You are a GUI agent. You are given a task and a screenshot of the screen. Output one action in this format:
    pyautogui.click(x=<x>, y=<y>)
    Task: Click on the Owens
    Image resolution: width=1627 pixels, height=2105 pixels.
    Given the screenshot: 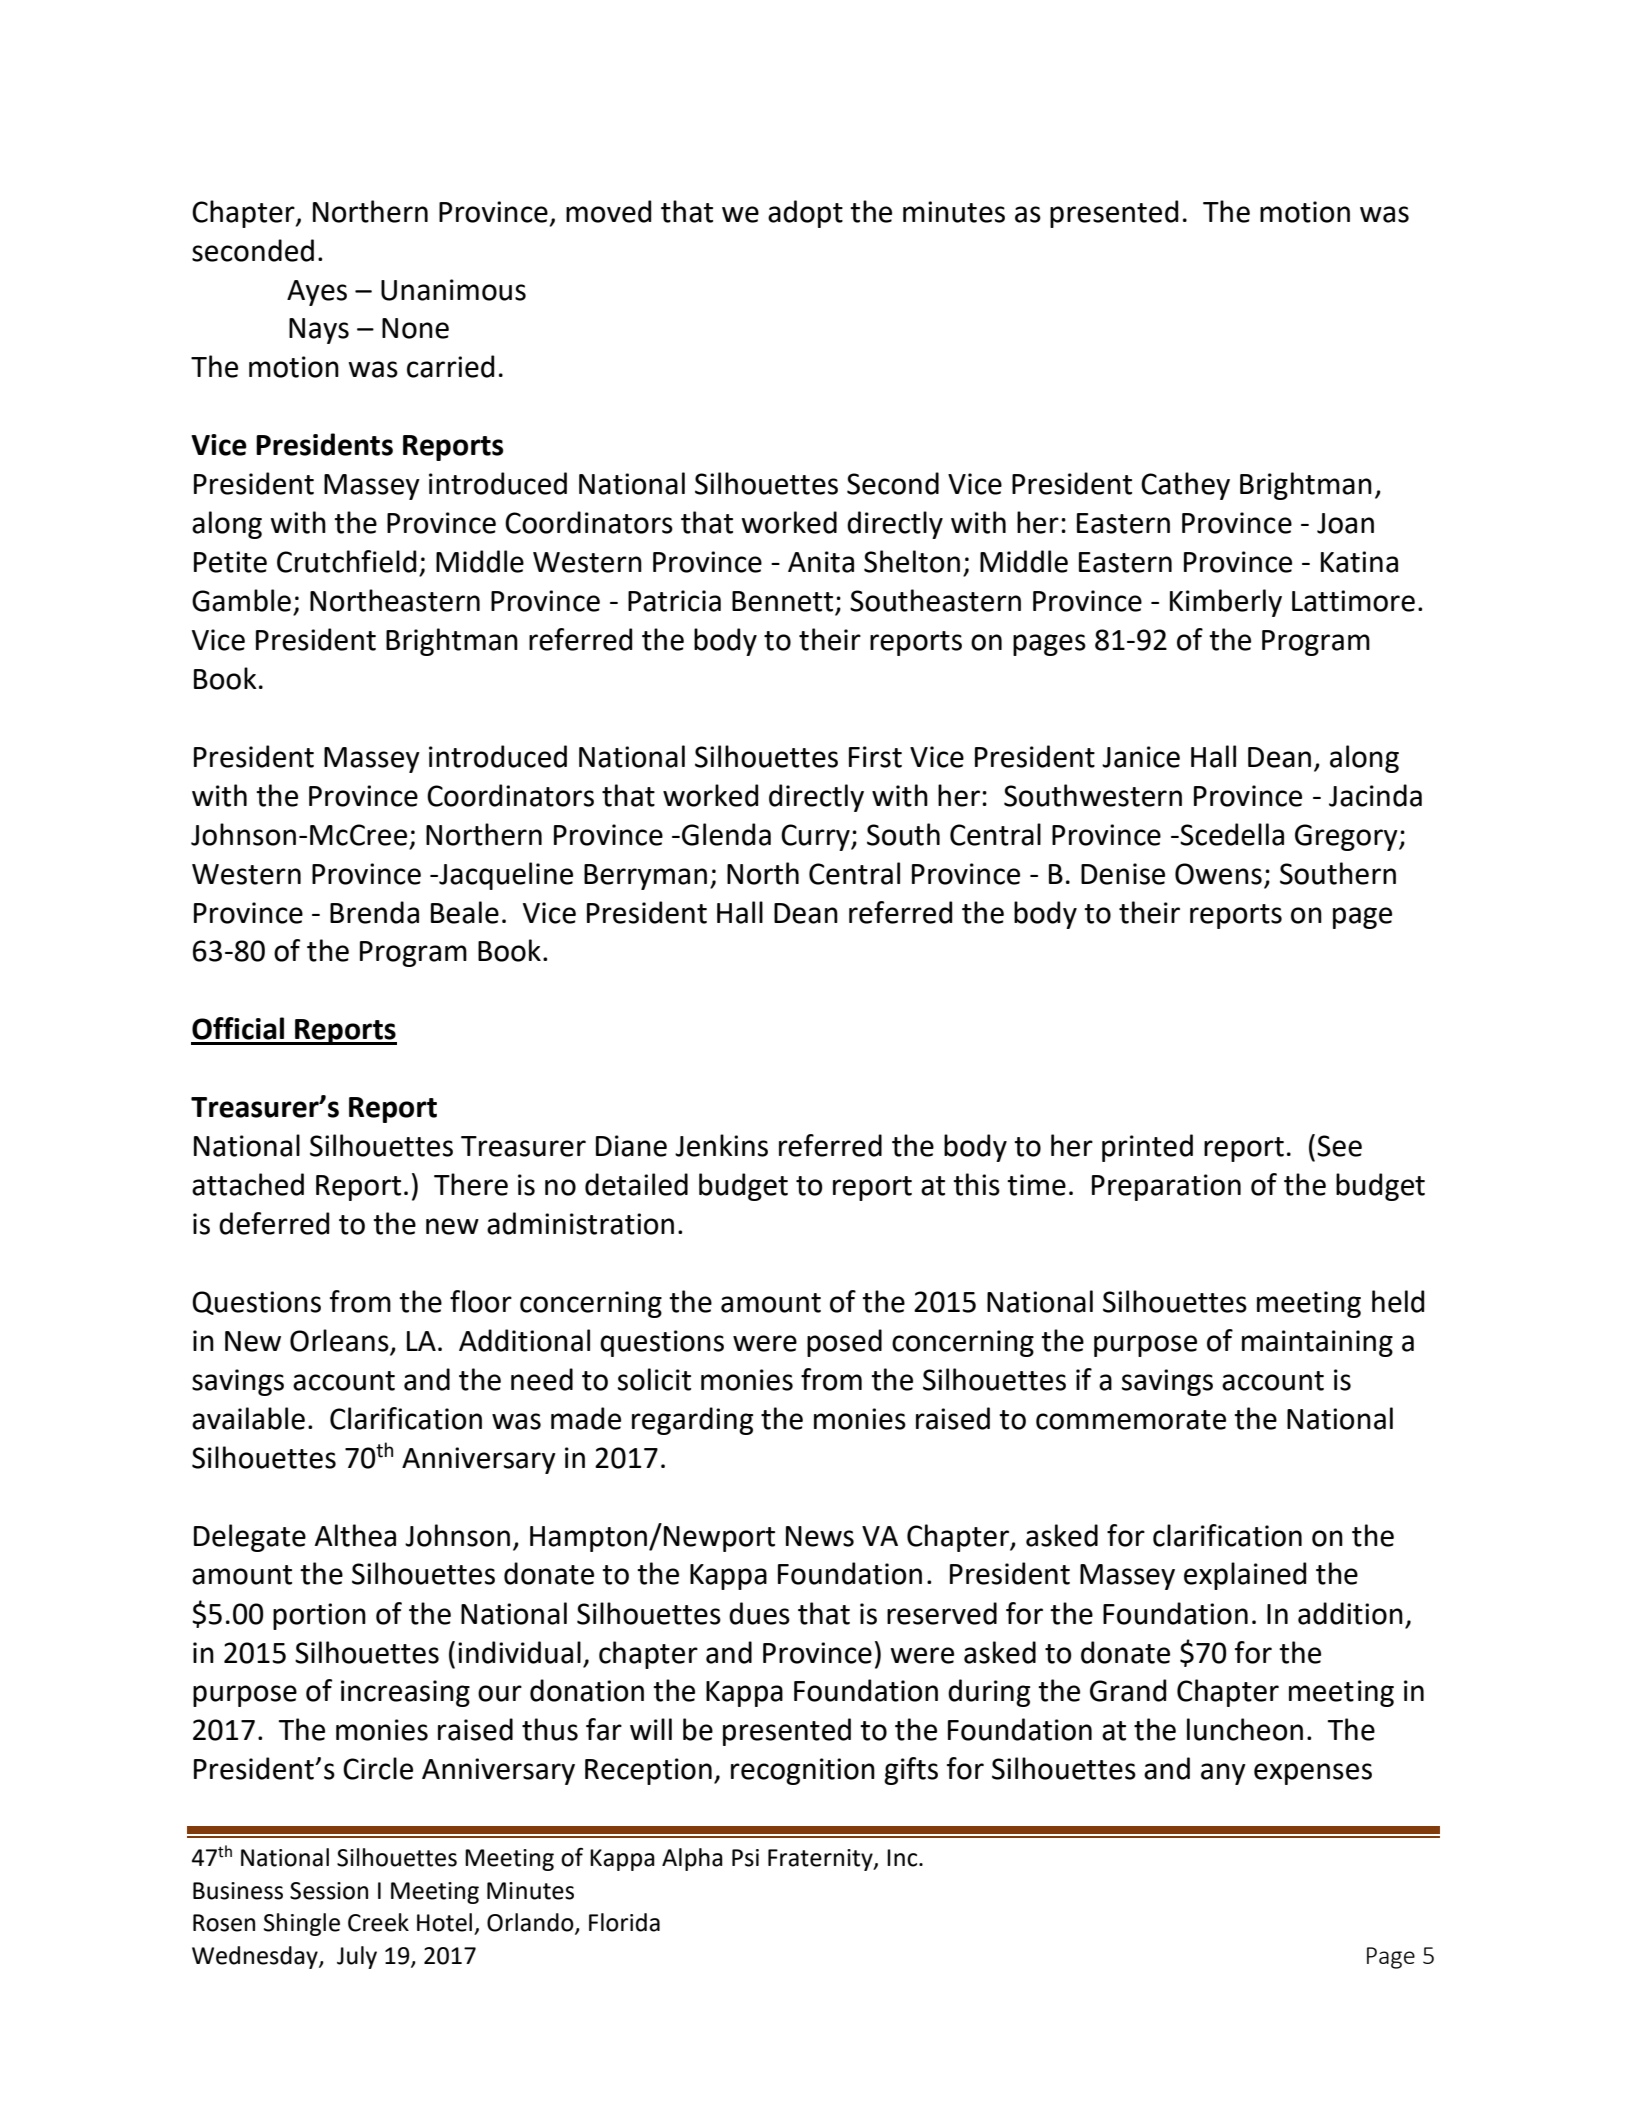 What is the action you would take?
    pyautogui.click(x=1218, y=874)
